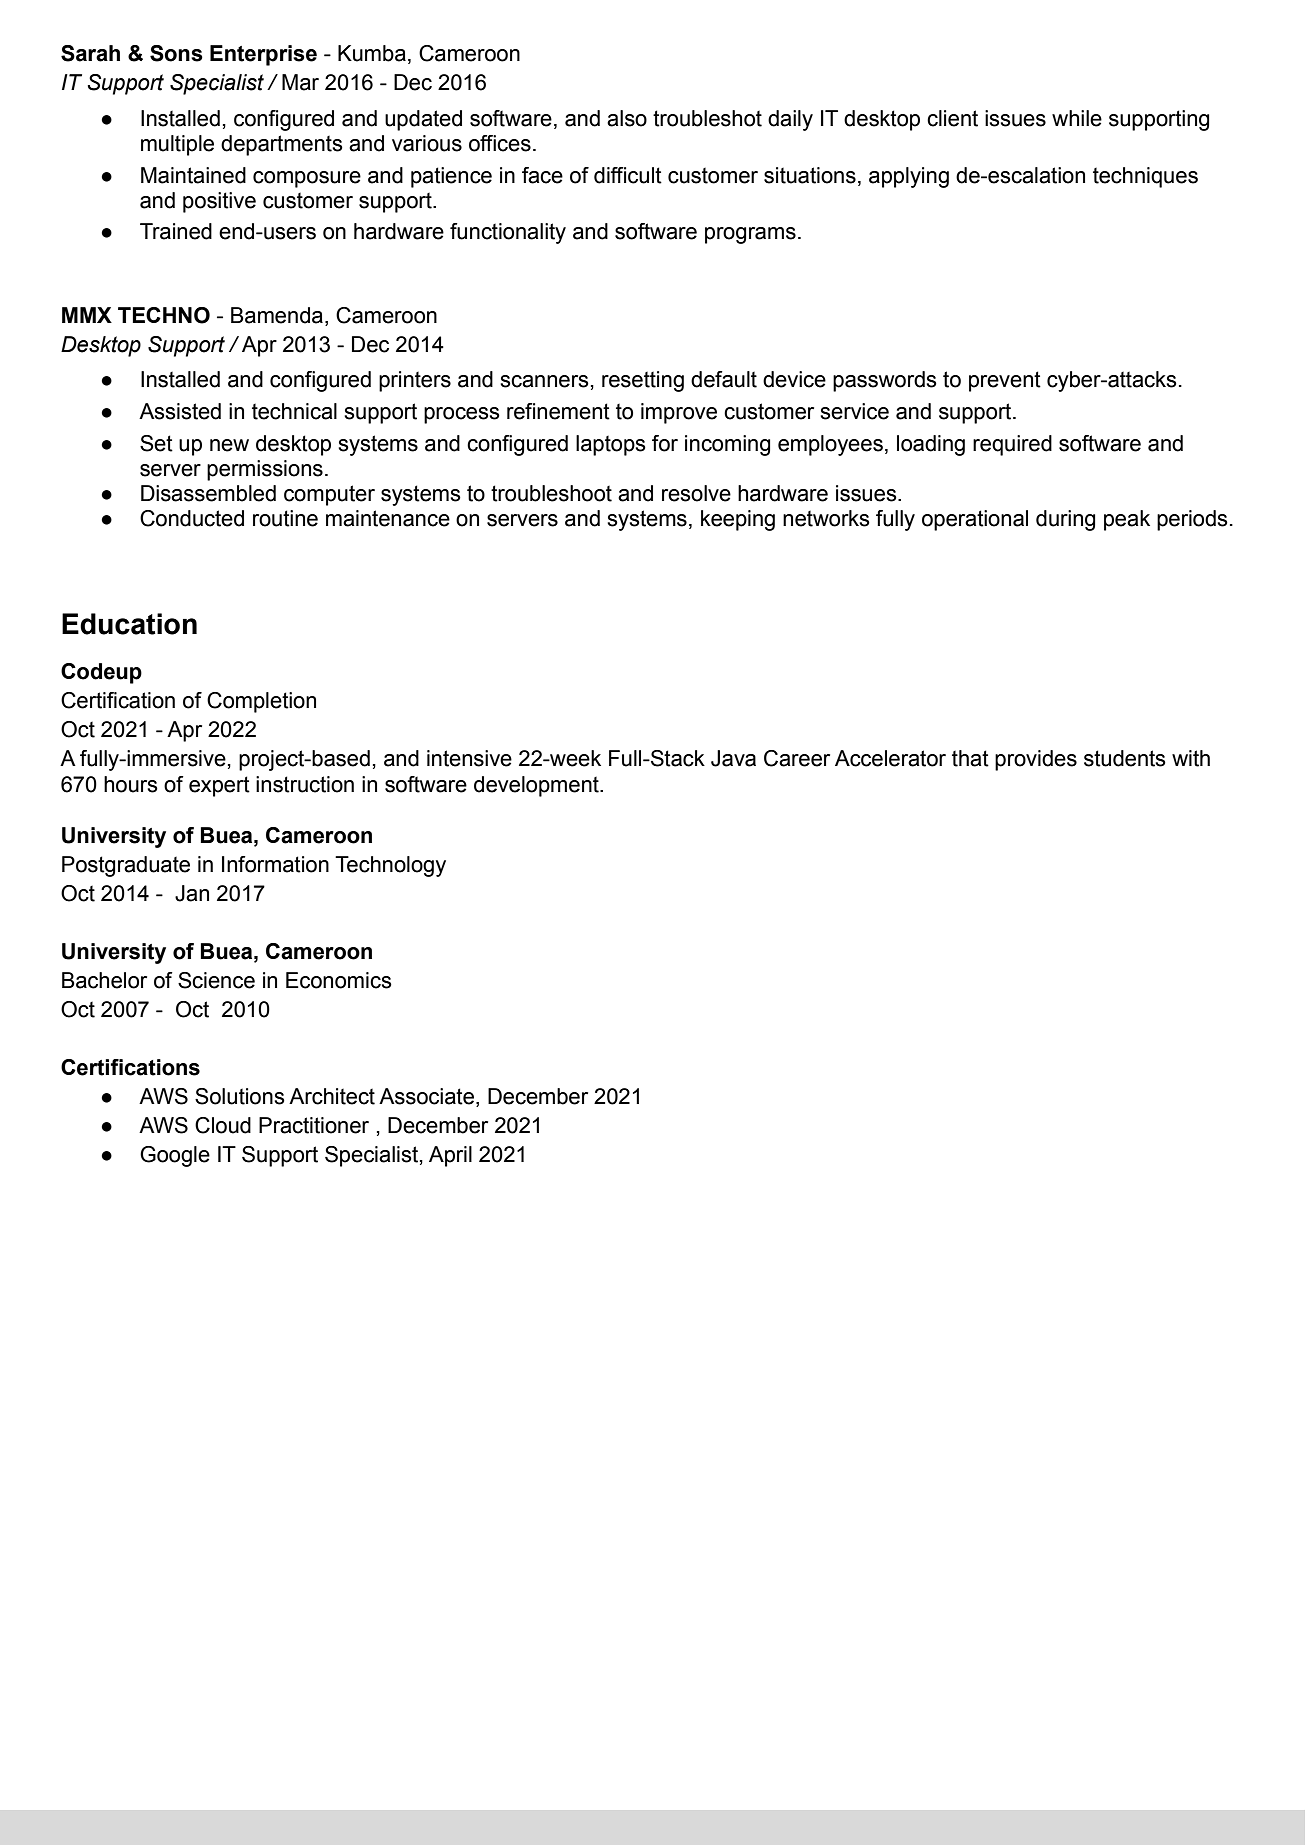  What do you see at coordinates (1005, 381) in the screenshot?
I see `prevent` at bounding box center [1005, 381].
